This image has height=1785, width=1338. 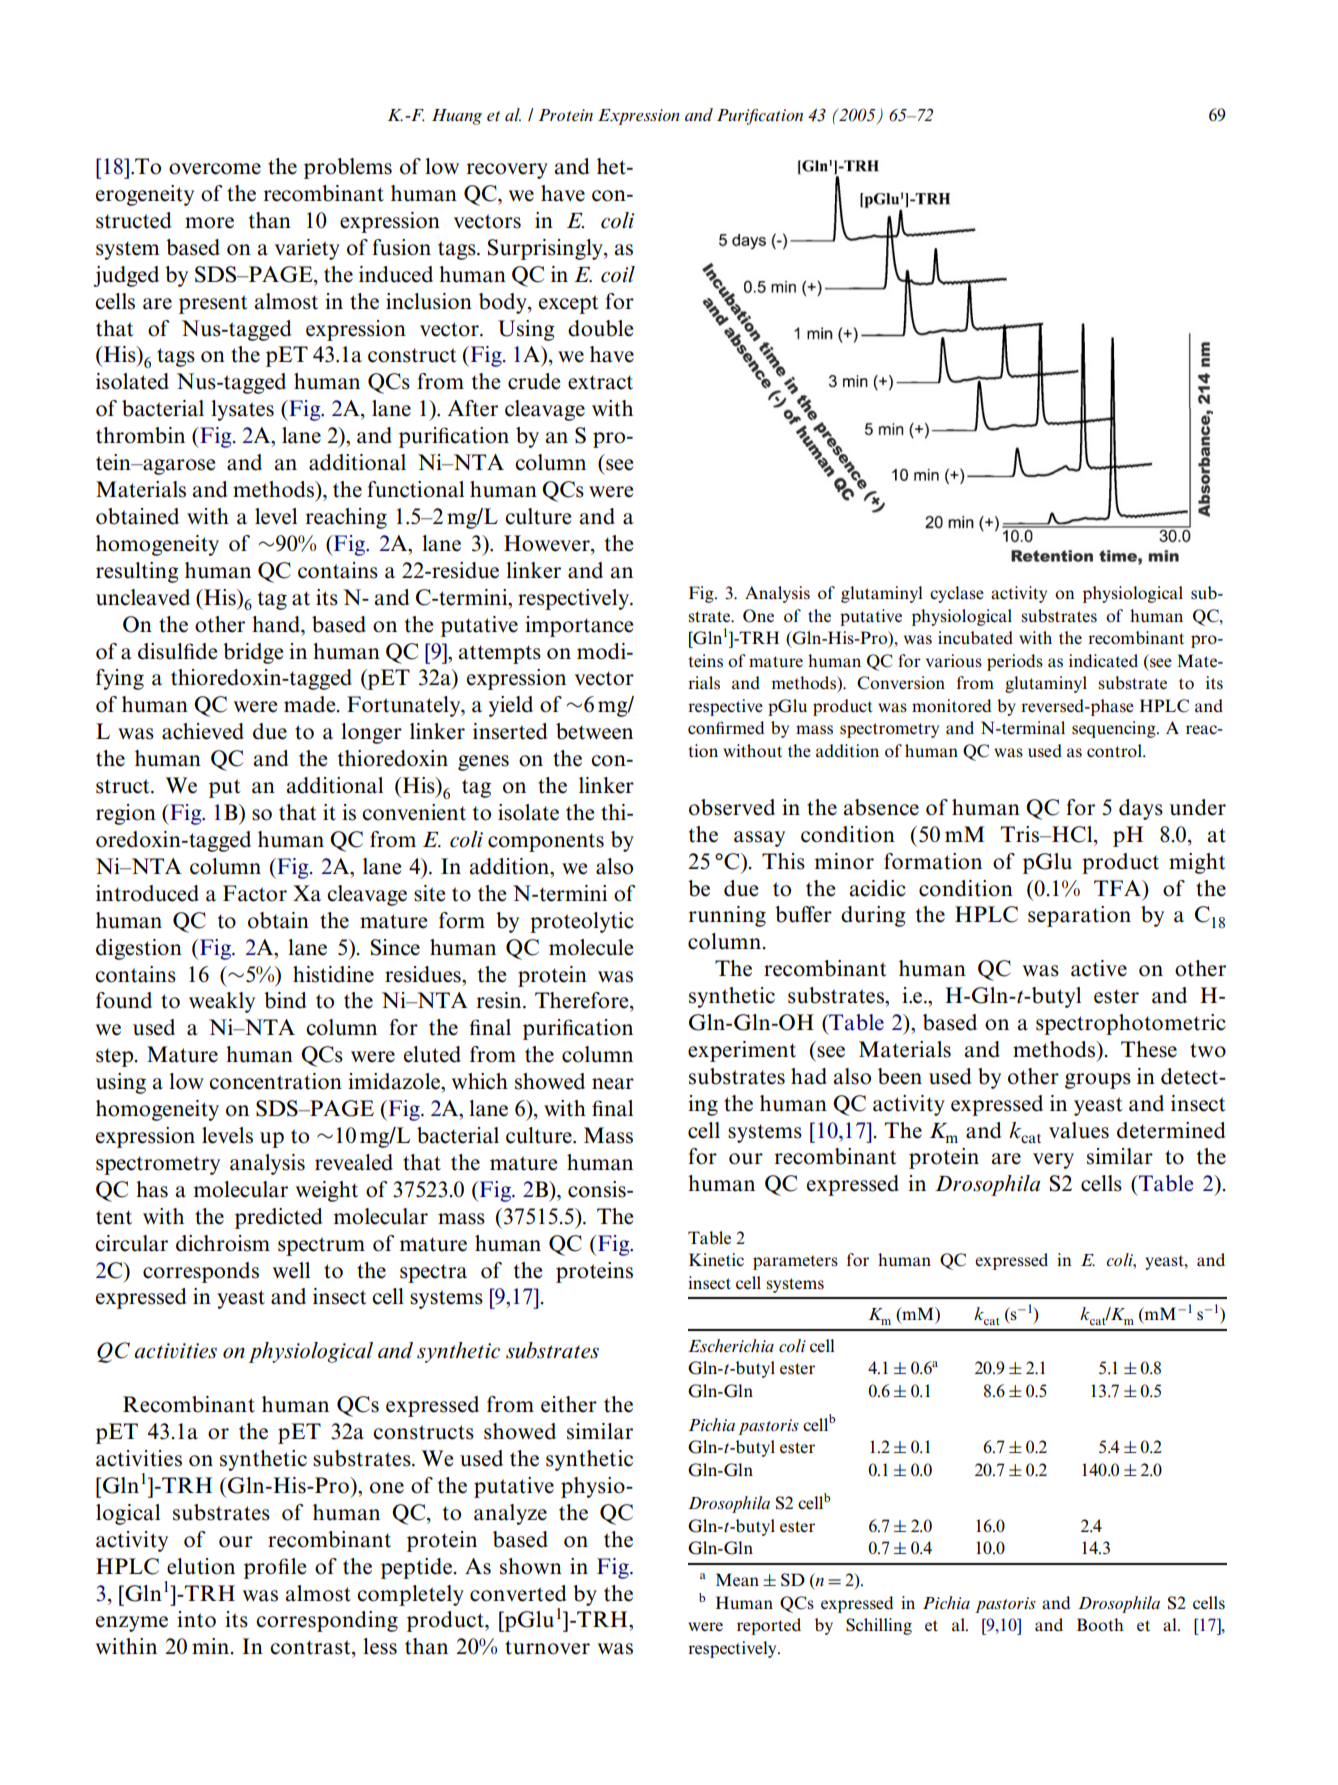 What do you see at coordinates (600, 328) in the image?
I see `double` at bounding box center [600, 328].
